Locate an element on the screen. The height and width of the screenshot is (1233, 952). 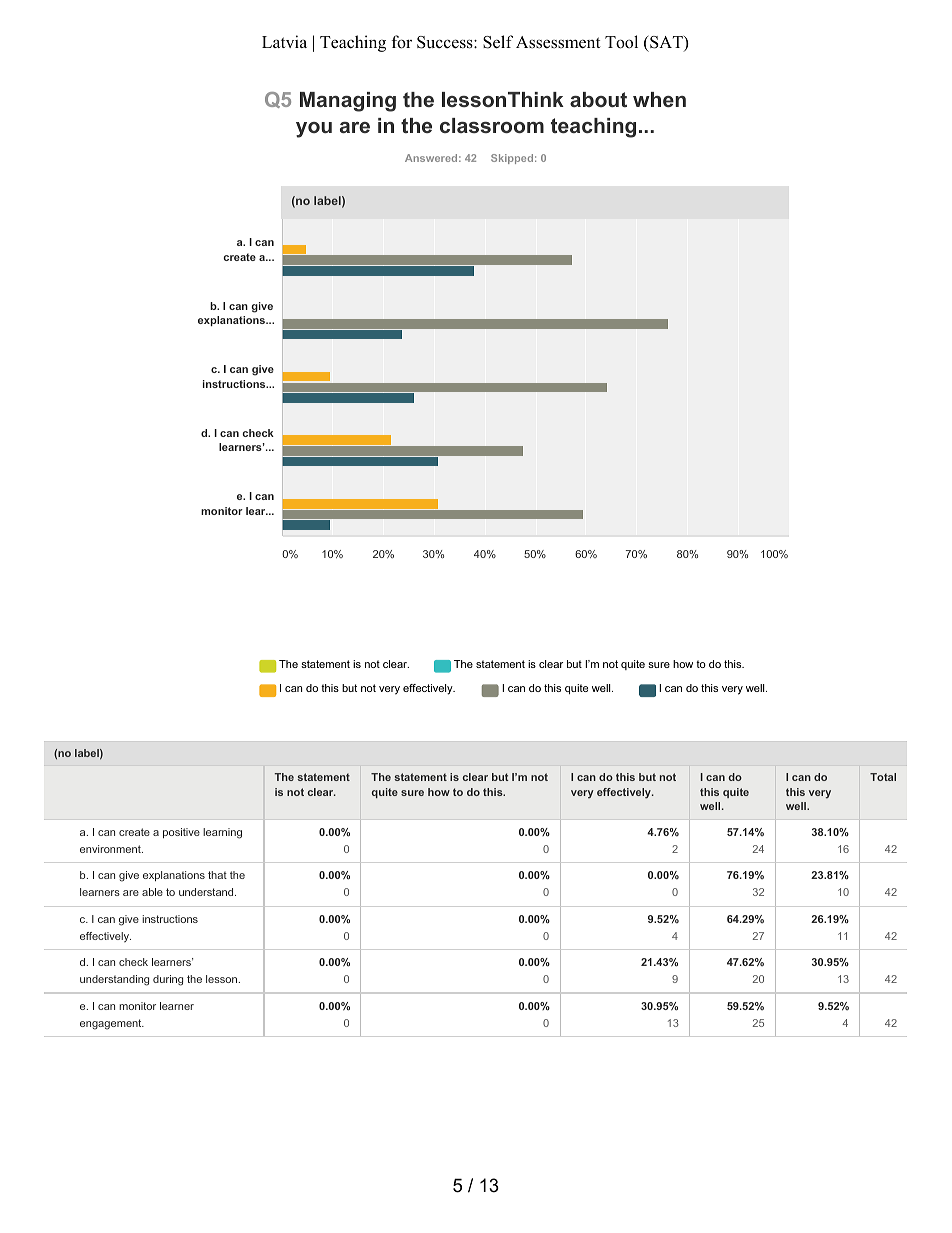
environment is located at coordinates (111, 849).
